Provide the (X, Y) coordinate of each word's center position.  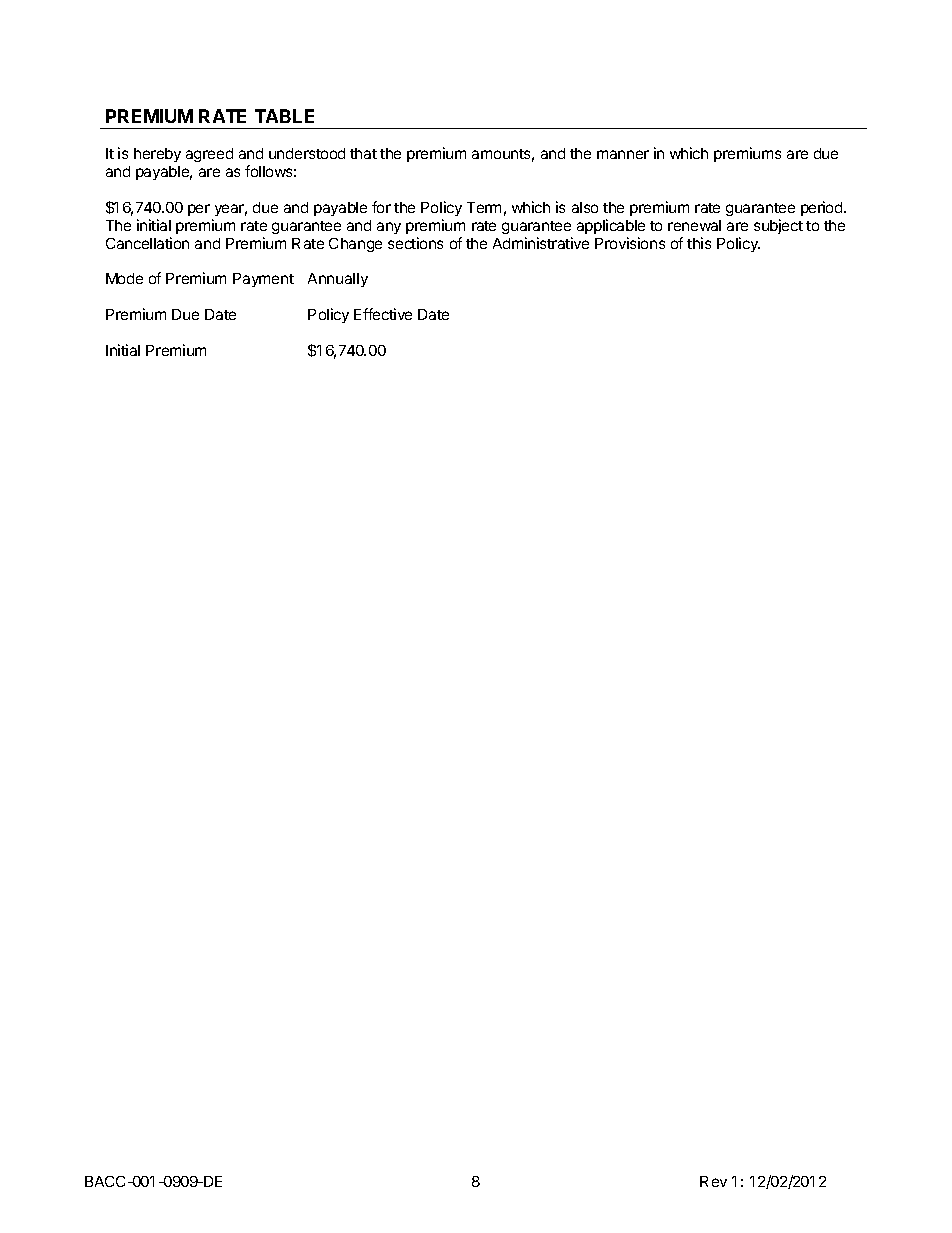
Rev (713, 1181)
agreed (209, 155)
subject (778, 226)
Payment (263, 280)
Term (484, 207)
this (699, 243)
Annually (338, 280)
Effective (383, 314)
